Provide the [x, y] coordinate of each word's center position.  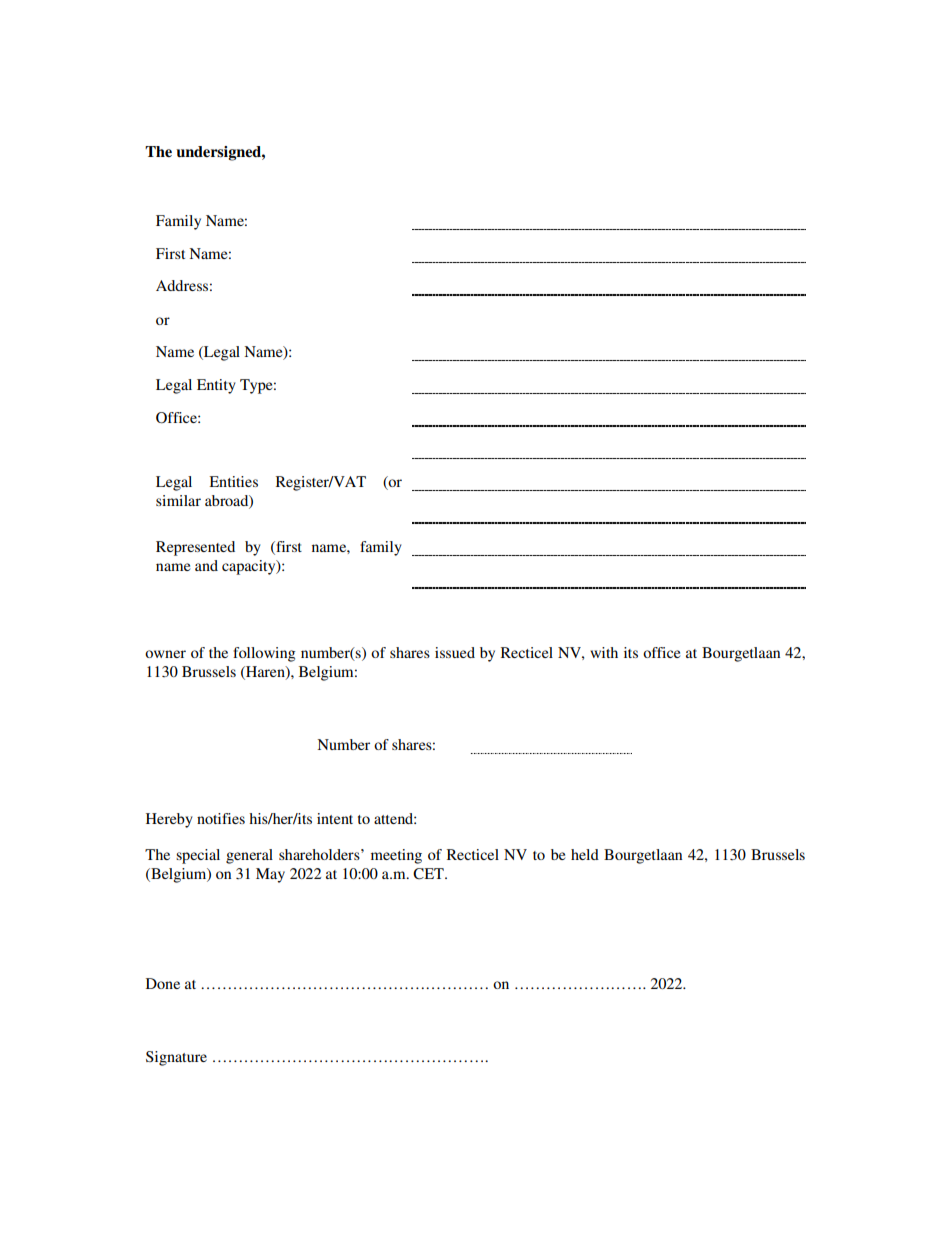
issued [455, 652]
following [264, 654]
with [604, 652]
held [585, 854]
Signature [176, 1058]
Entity [216, 386]
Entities [233, 481]
